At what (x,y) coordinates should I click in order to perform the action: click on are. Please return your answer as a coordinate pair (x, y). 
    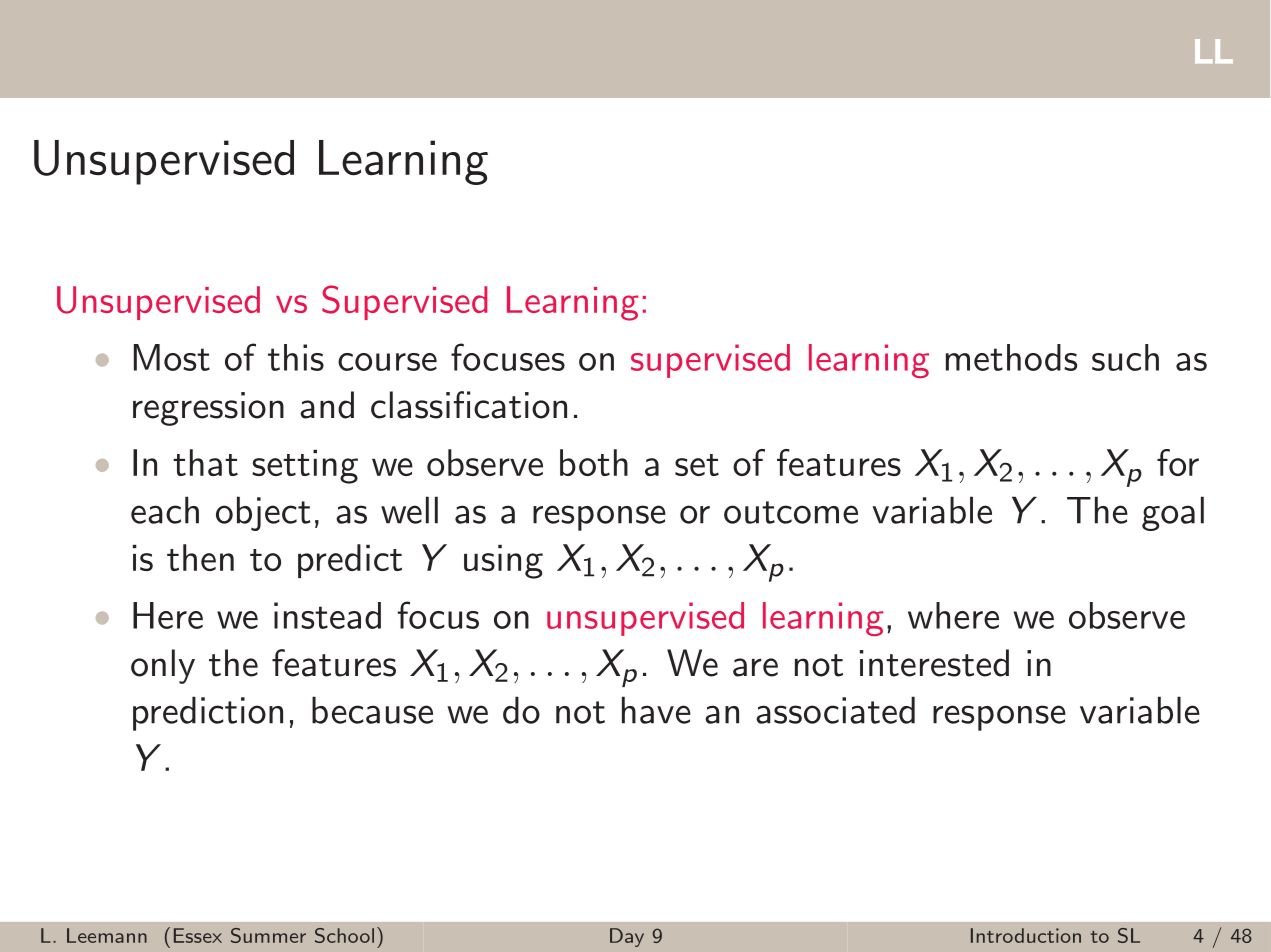
    Looking at the image, I should click on (755, 667).
